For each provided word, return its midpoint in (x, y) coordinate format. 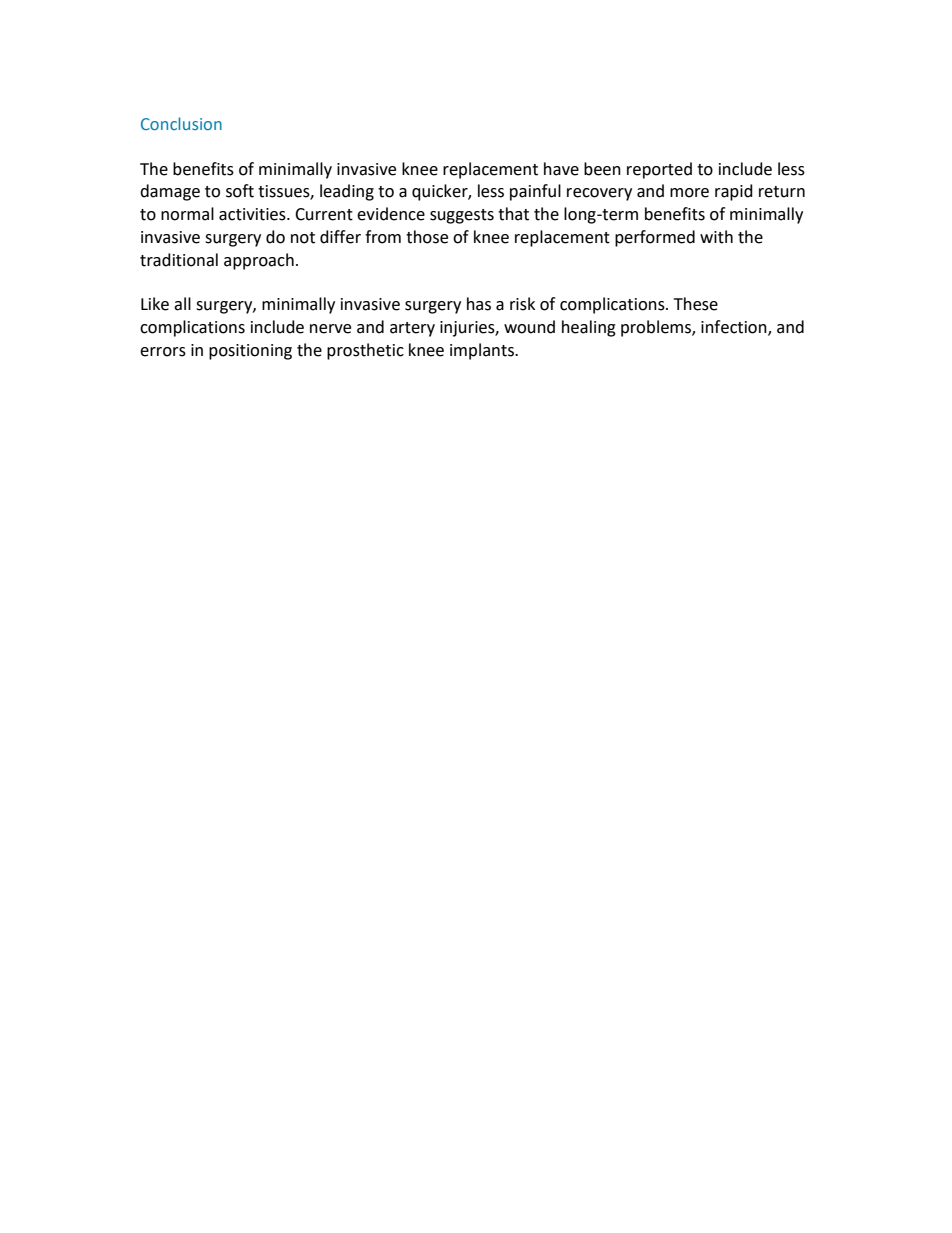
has (479, 304)
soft (240, 191)
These (696, 304)
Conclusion (181, 123)
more (689, 193)
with (716, 237)
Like (155, 304)
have (561, 169)
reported (659, 170)
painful (535, 192)
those (427, 237)
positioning (250, 352)
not (303, 238)
